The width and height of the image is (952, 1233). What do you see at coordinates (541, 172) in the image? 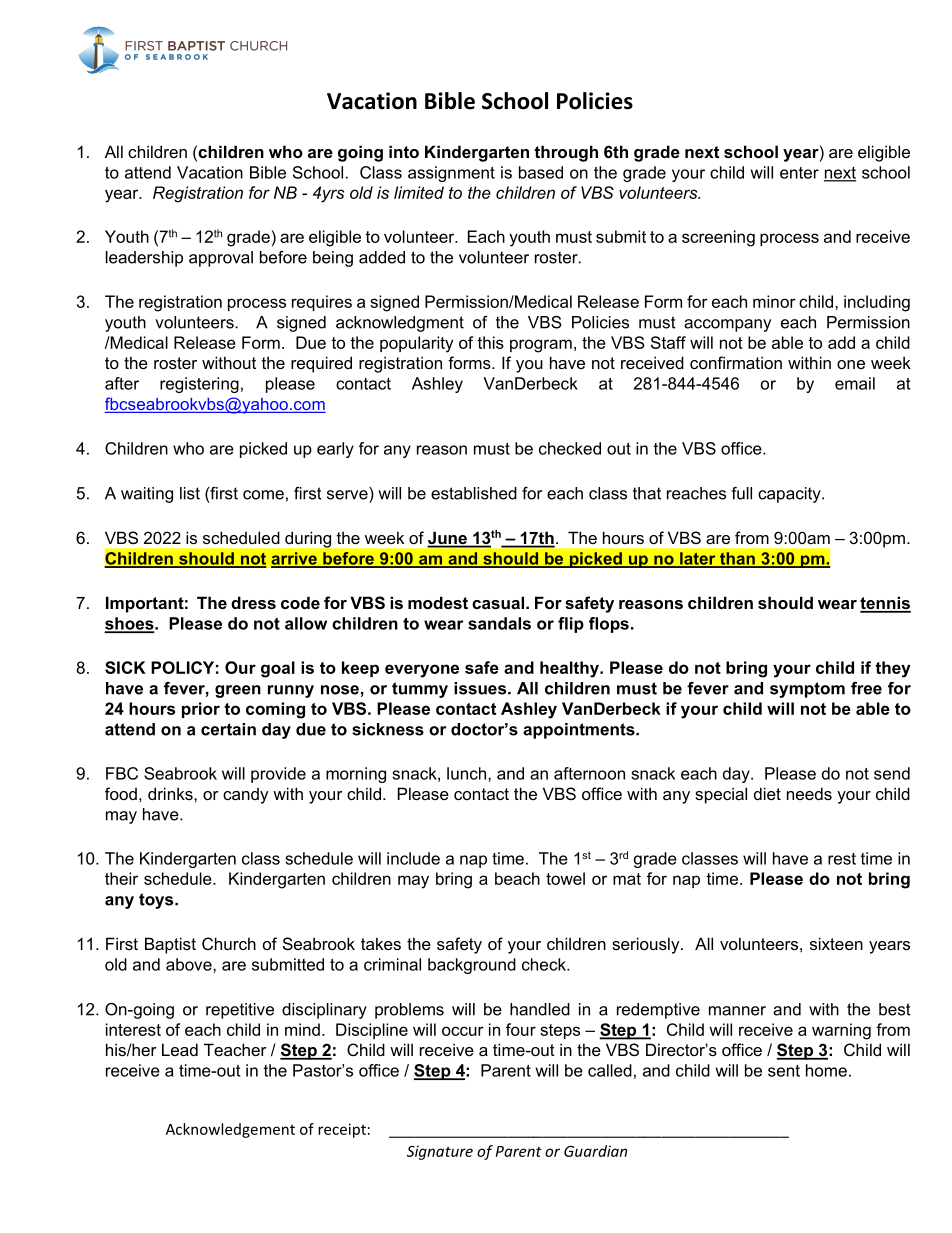
I see `based` at bounding box center [541, 172].
